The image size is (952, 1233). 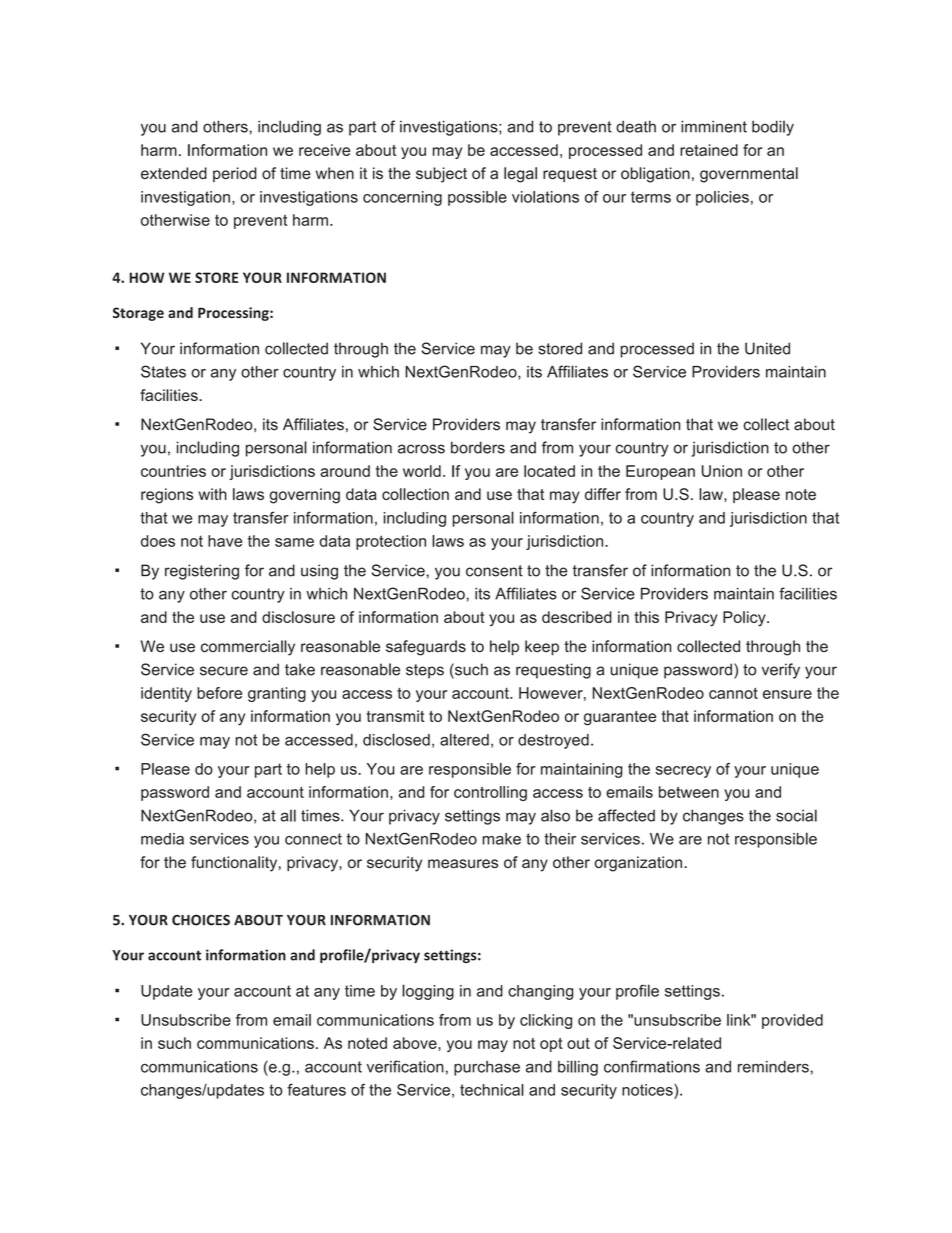 What do you see at coordinates (235, 174) in the screenshot?
I see `period` at bounding box center [235, 174].
